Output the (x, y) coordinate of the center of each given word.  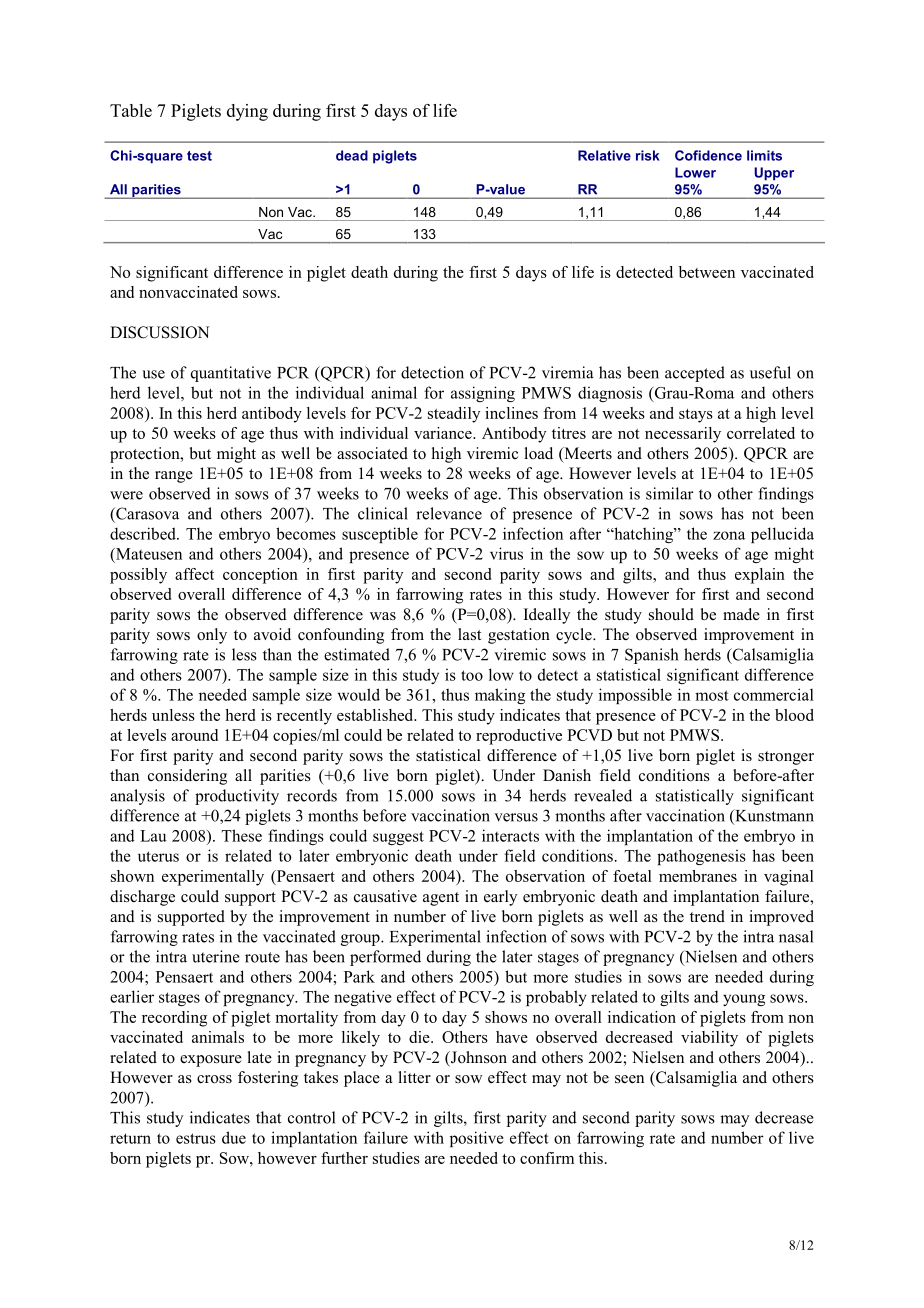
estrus (196, 1138)
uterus (158, 856)
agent (441, 899)
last (469, 634)
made (741, 614)
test (199, 156)
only (212, 636)
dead (352, 155)
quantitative (231, 374)
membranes (698, 876)
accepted (695, 374)
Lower (695, 172)
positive (477, 1139)
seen (629, 1079)
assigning (483, 394)
